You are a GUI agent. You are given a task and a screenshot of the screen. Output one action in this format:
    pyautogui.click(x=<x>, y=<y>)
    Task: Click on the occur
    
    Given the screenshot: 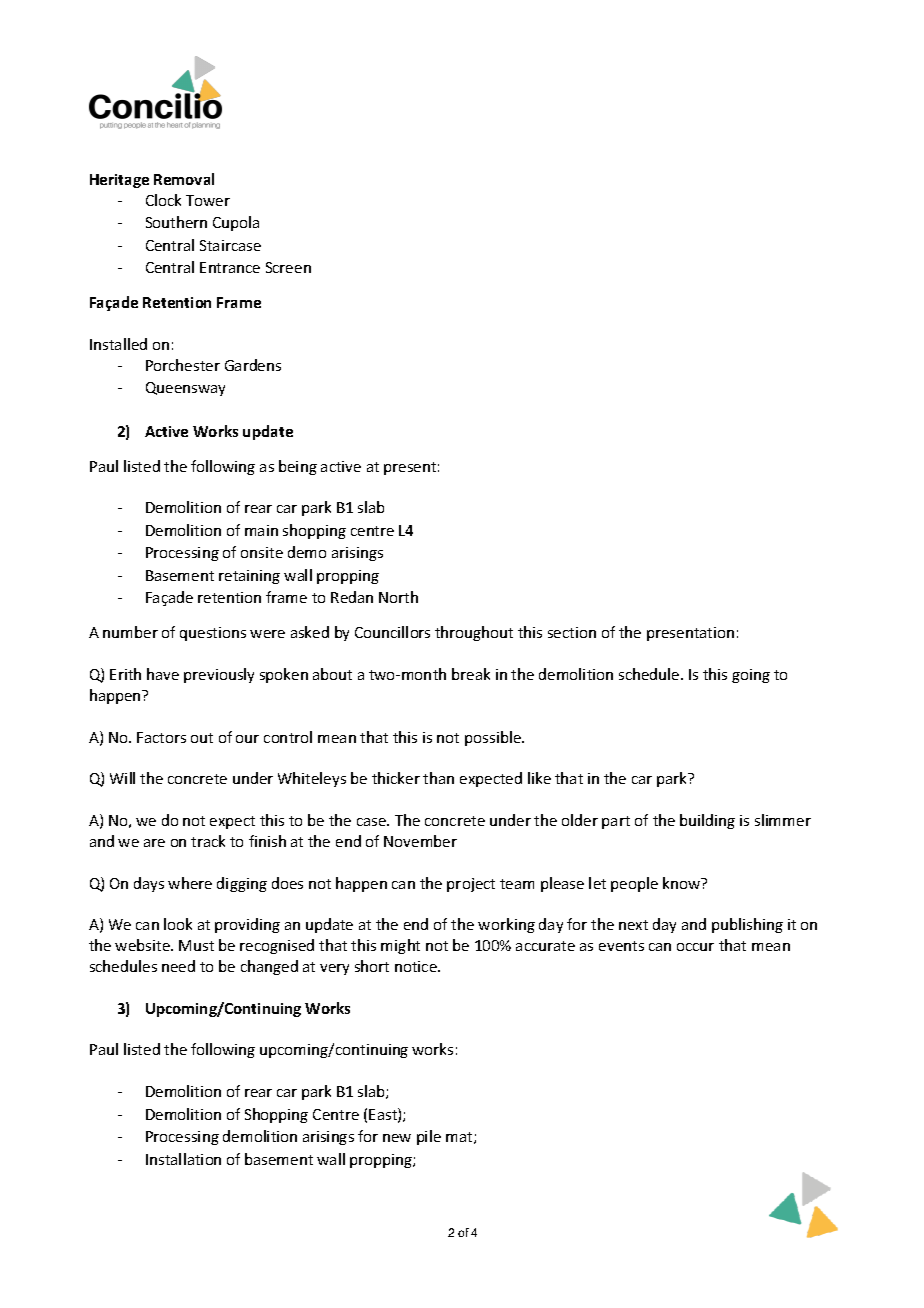 What is the action you would take?
    pyautogui.click(x=695, y=947)
